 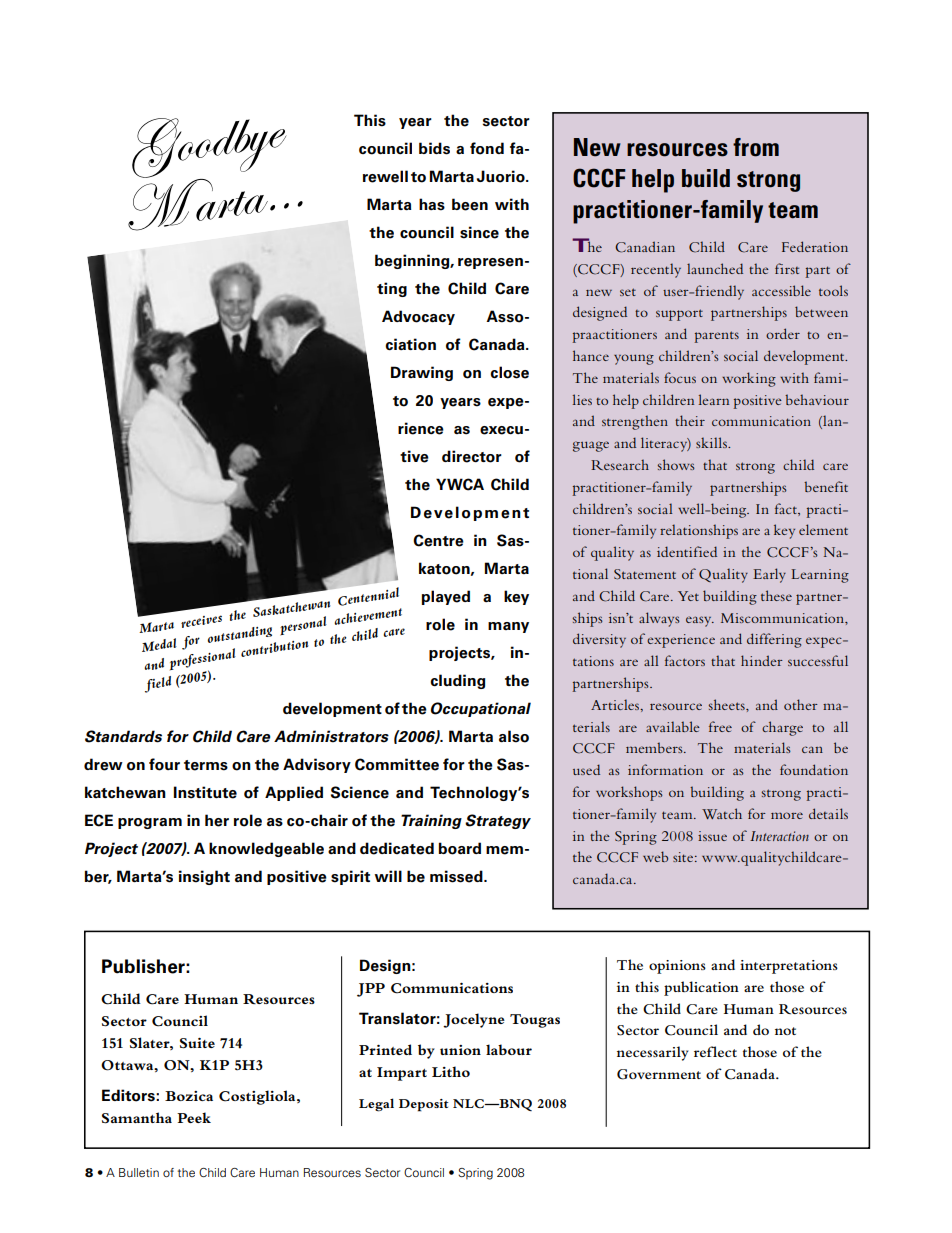 I want to click on Standards, so click(x=123, y=736).
